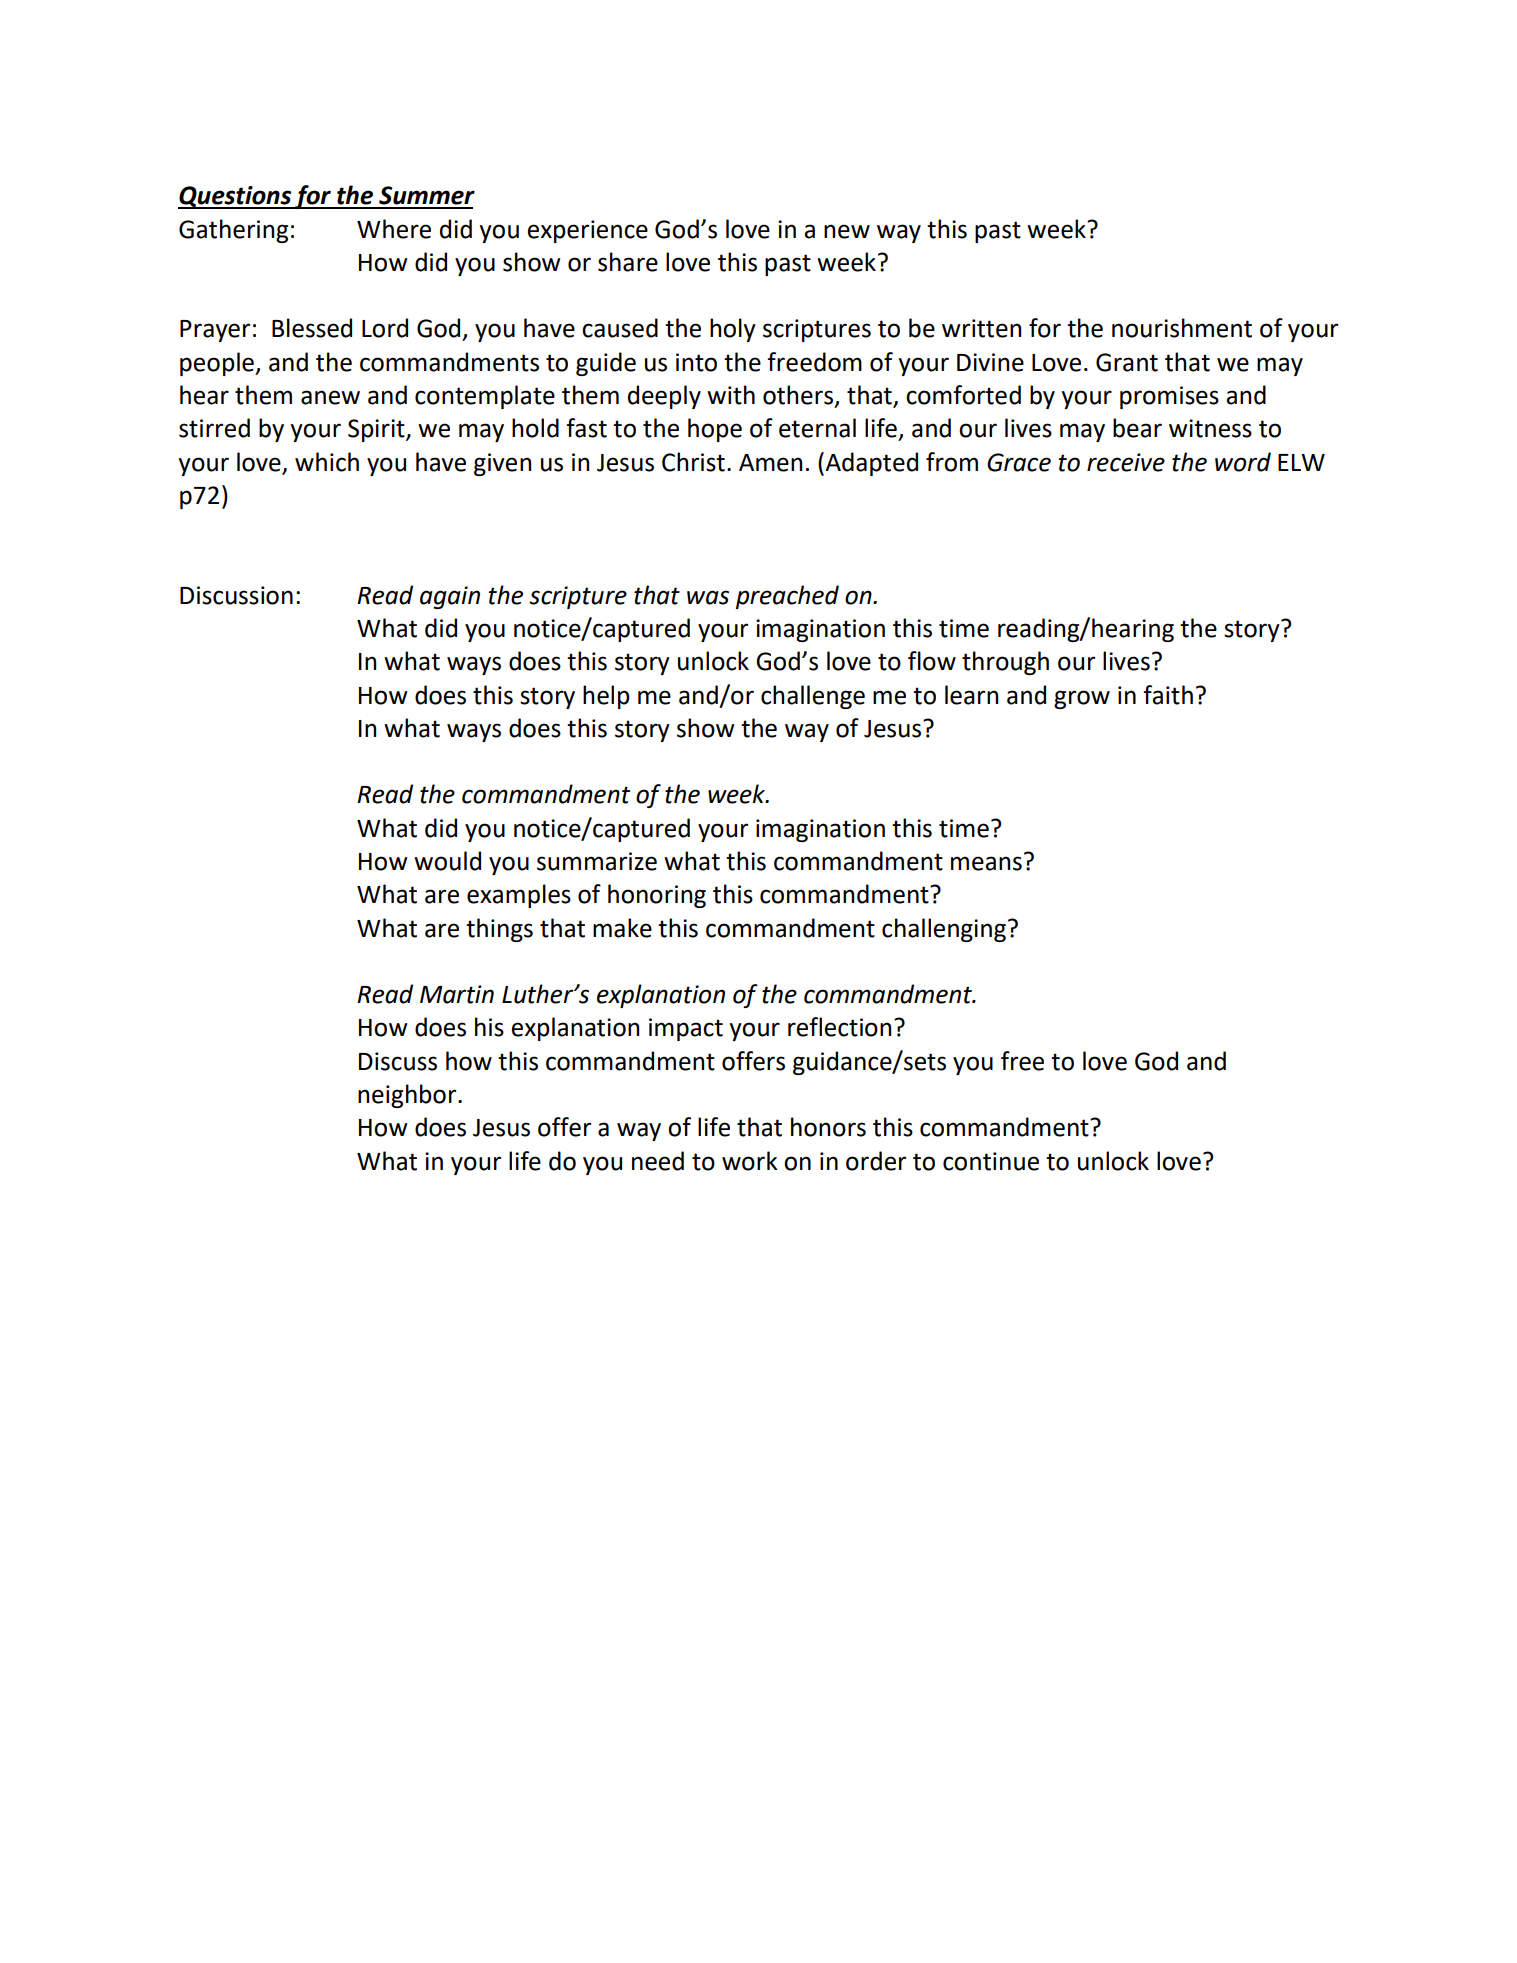 The height and width of the page is (1963, 1517). I want to click on nourishment, so click(1182, 328).
